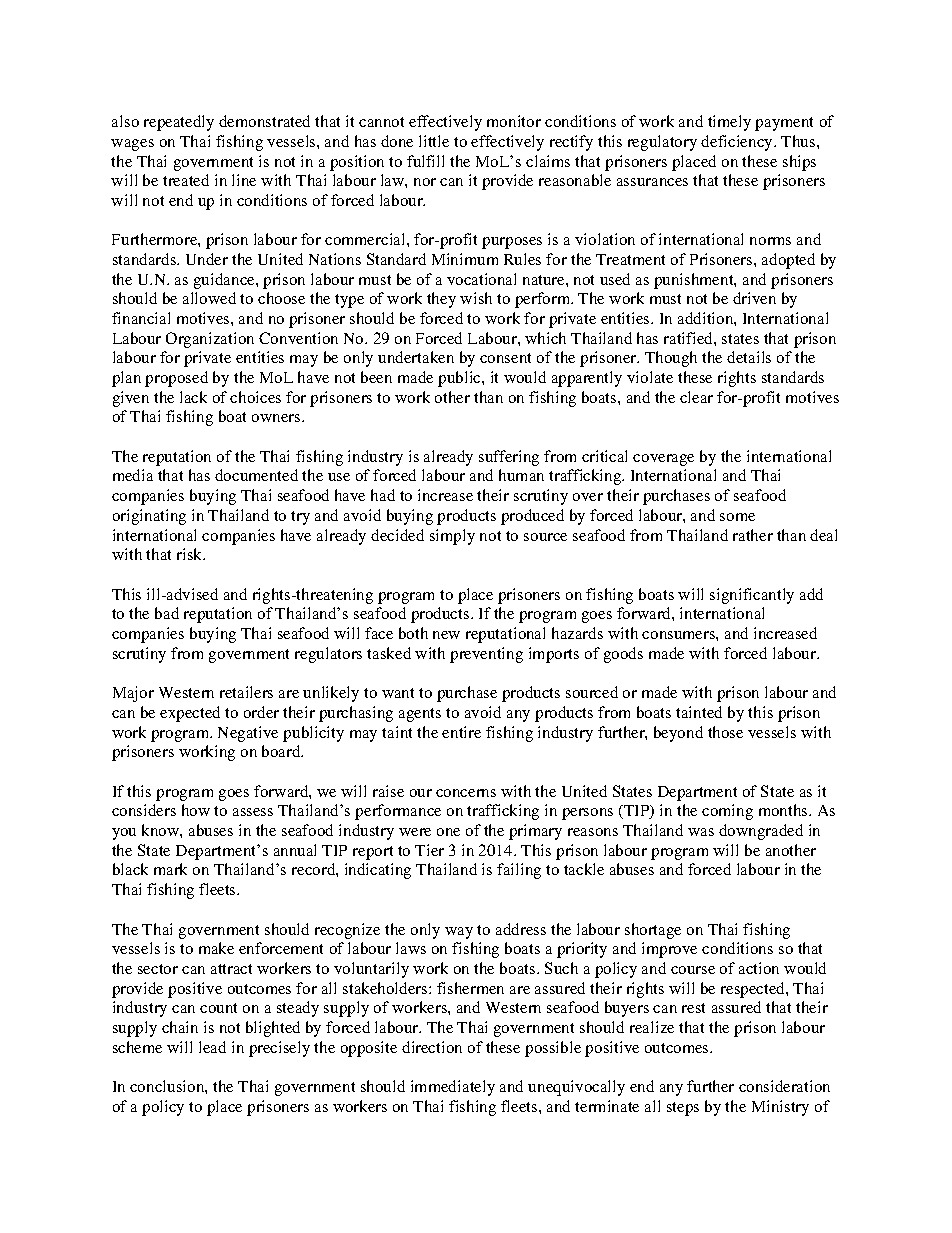 This screenshot has height=1233, width=952. Describe the element at coordinates (167, 613) in the screenshot. I see `bad` at that location.
